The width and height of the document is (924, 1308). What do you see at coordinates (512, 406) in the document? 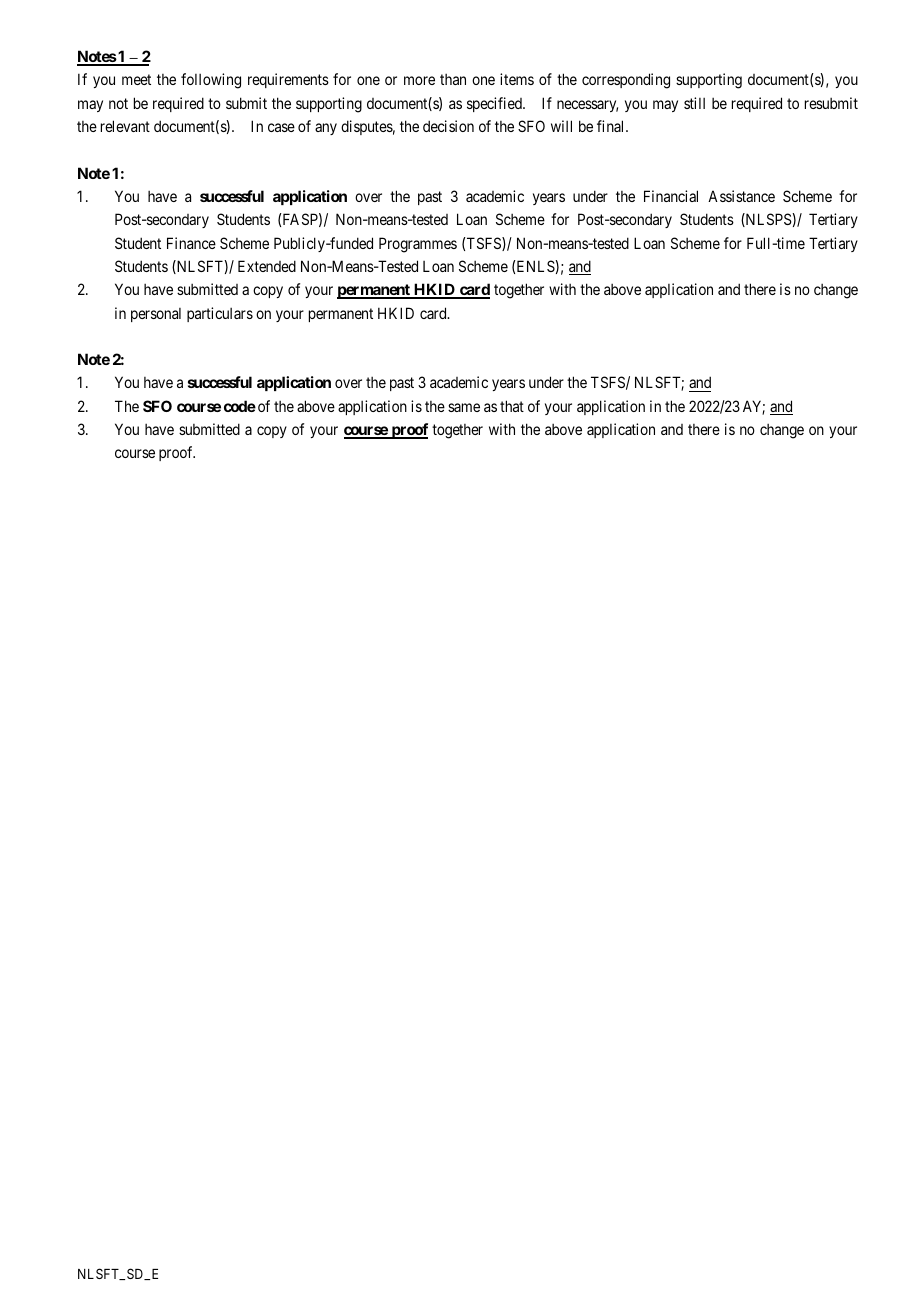
I see `that` at bounding box center [512, 406].
